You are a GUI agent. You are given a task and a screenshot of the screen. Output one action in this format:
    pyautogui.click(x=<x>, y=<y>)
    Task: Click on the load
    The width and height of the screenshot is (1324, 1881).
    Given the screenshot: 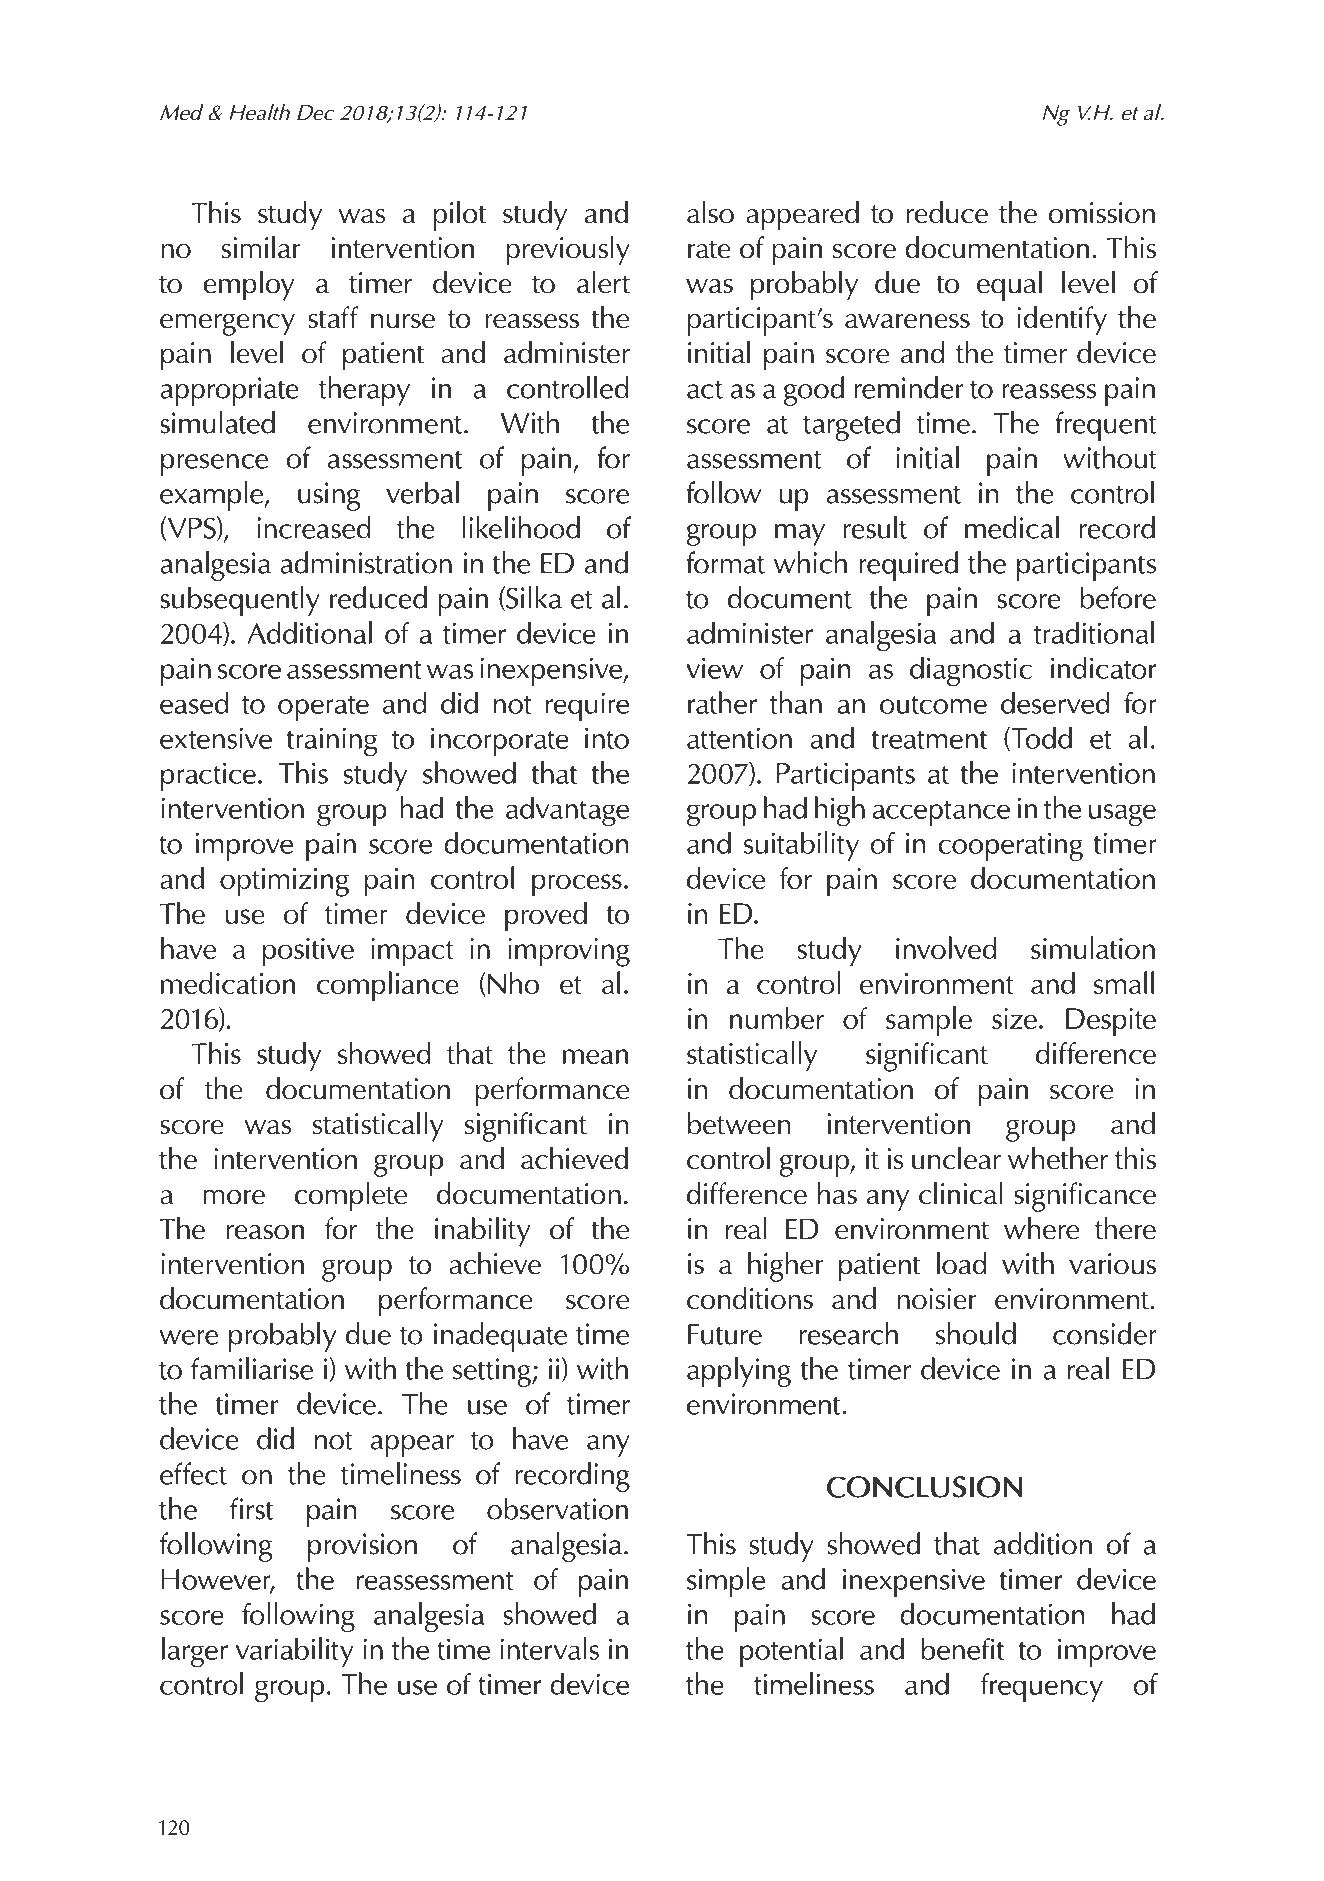 What is the action you would take?
    pyautogui.click(x=962, y=1263)
